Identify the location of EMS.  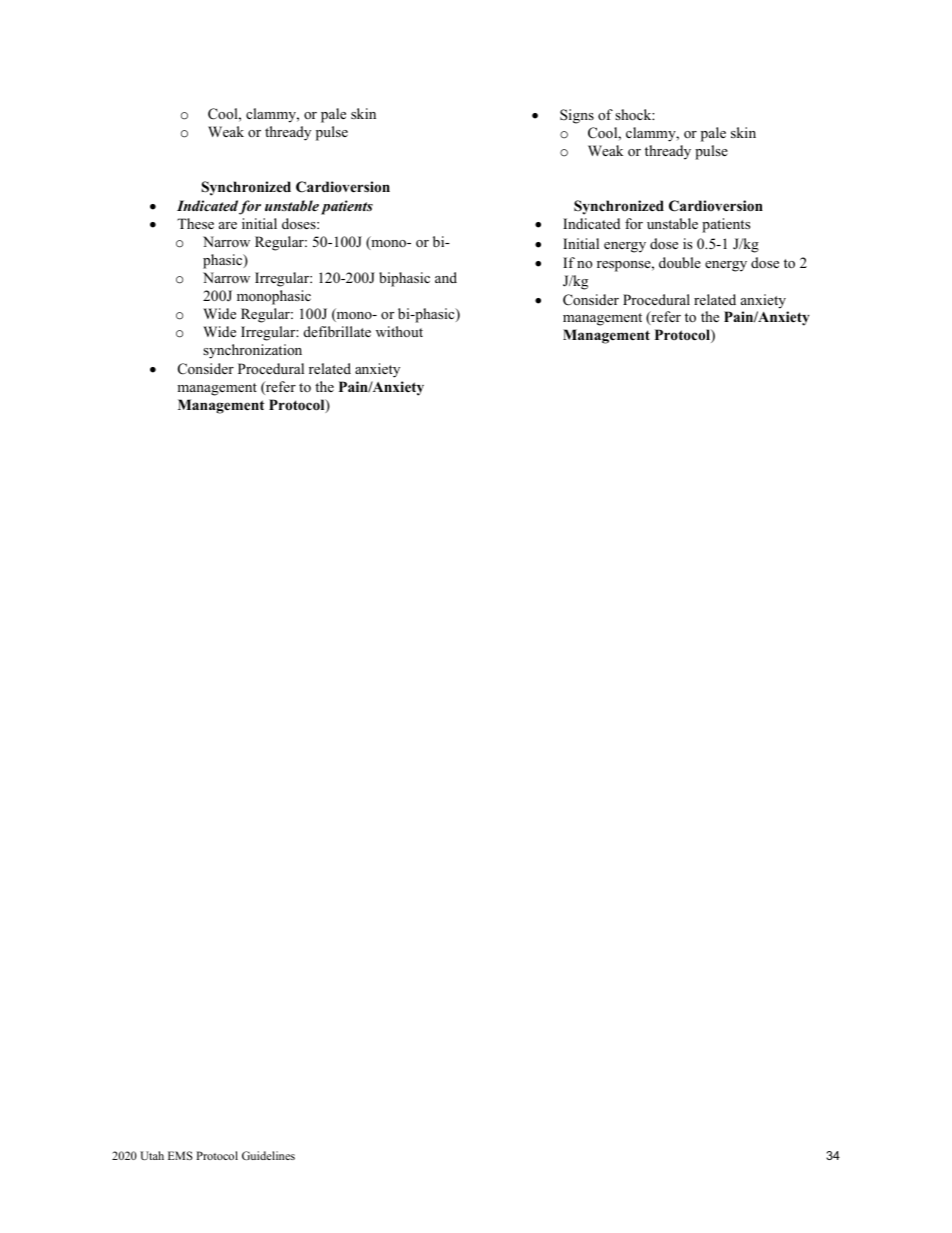
(180, 1155).
